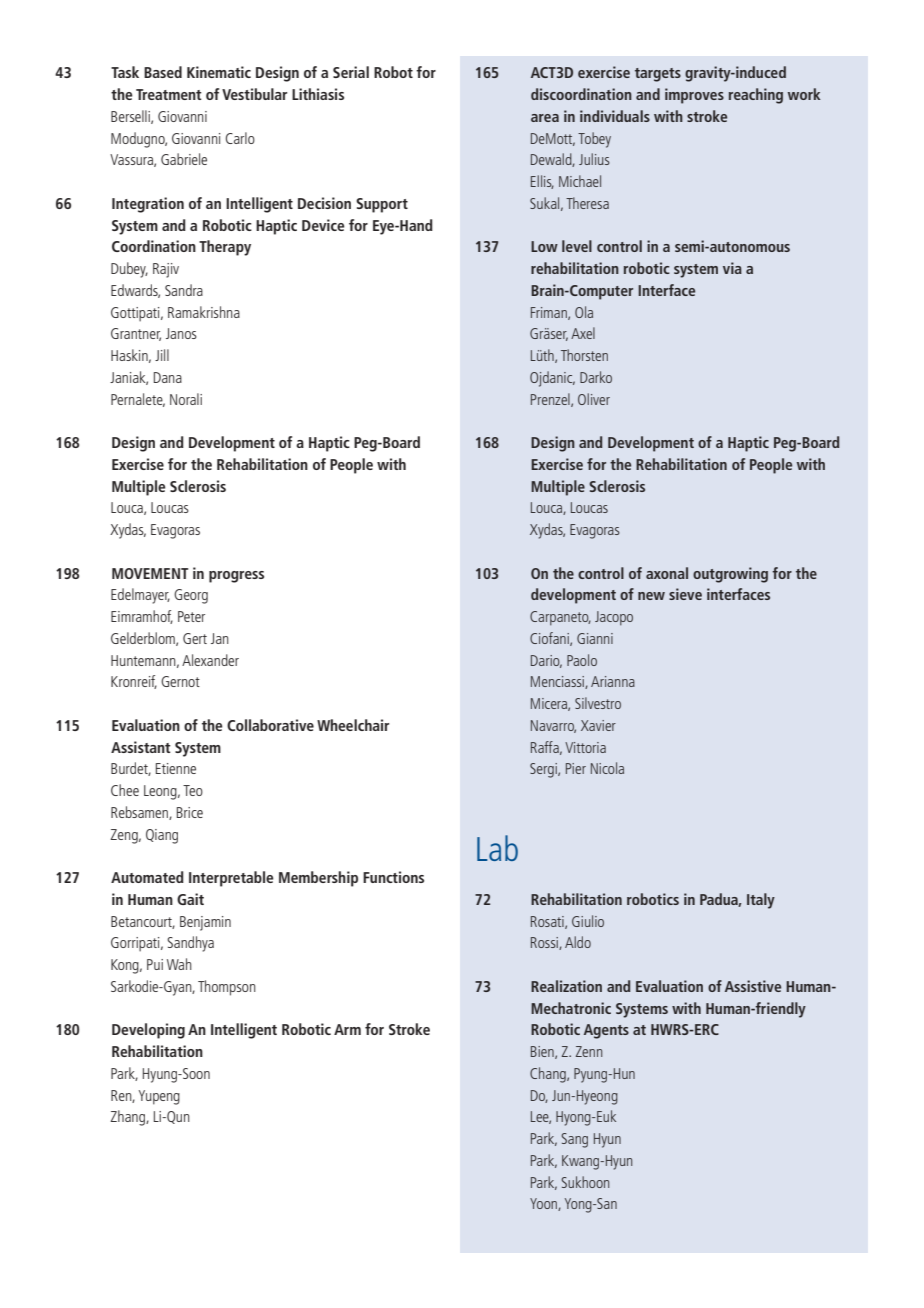 The image size is (924, 1308). Describe the element at coordinates (148, 1031) in the page. I see `Developing` at that location.
